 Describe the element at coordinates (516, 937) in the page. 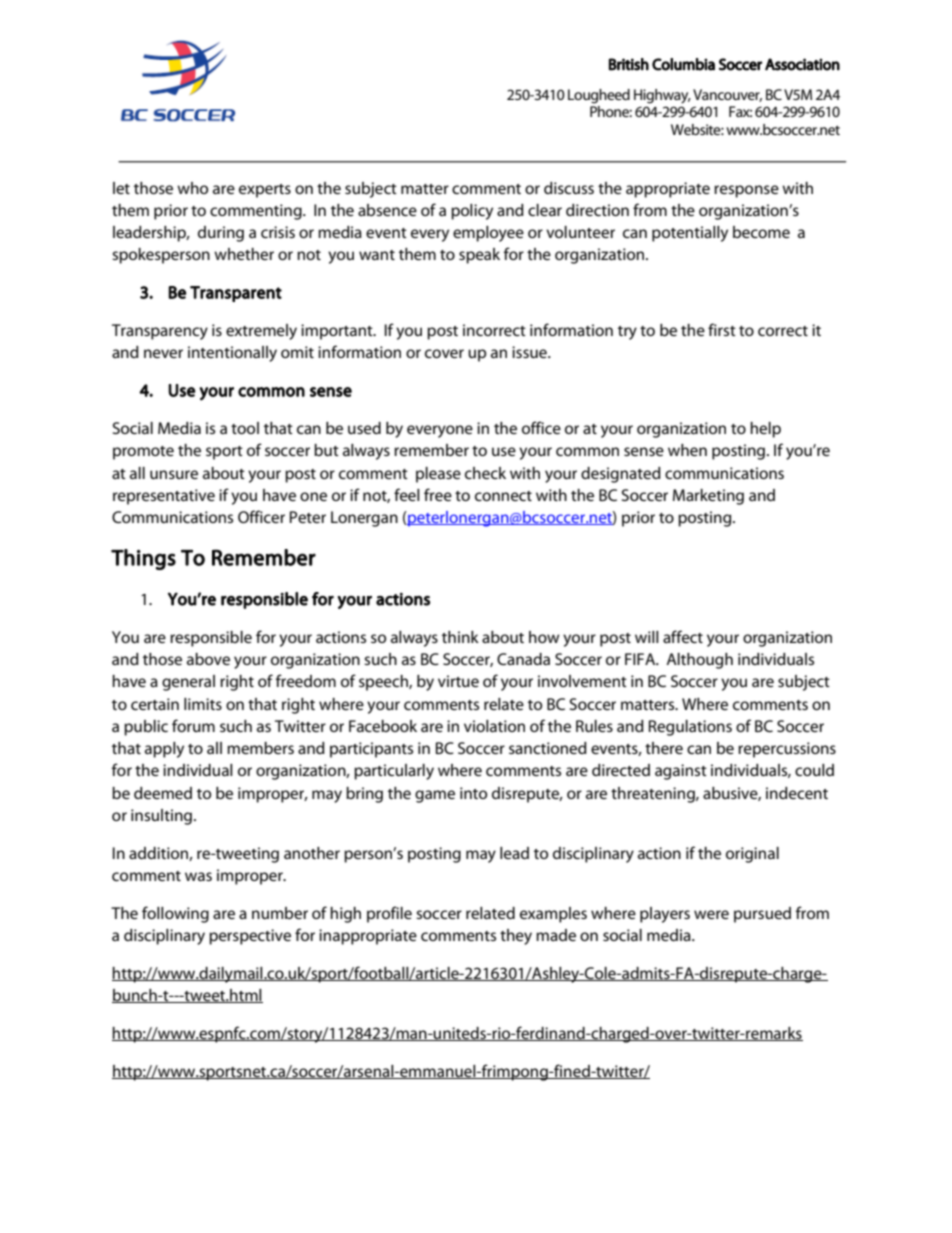

I see `they` at that location.
